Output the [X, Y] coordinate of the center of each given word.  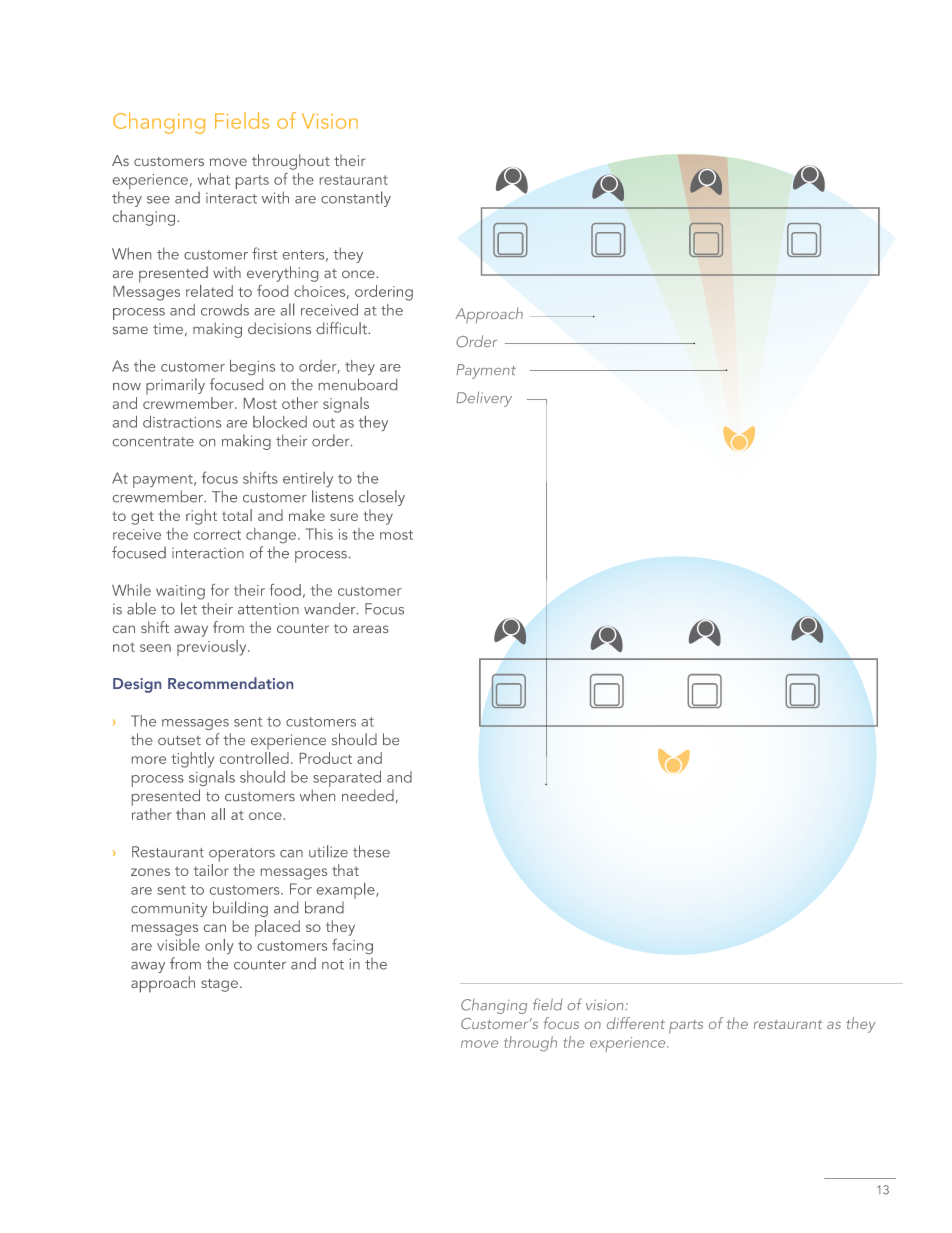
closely [382, 498]
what [214, 179]
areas [370, 629]
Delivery [484, 399]
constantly [356, 199]
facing [352, 946]
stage [219, 985]
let [189, 608]
